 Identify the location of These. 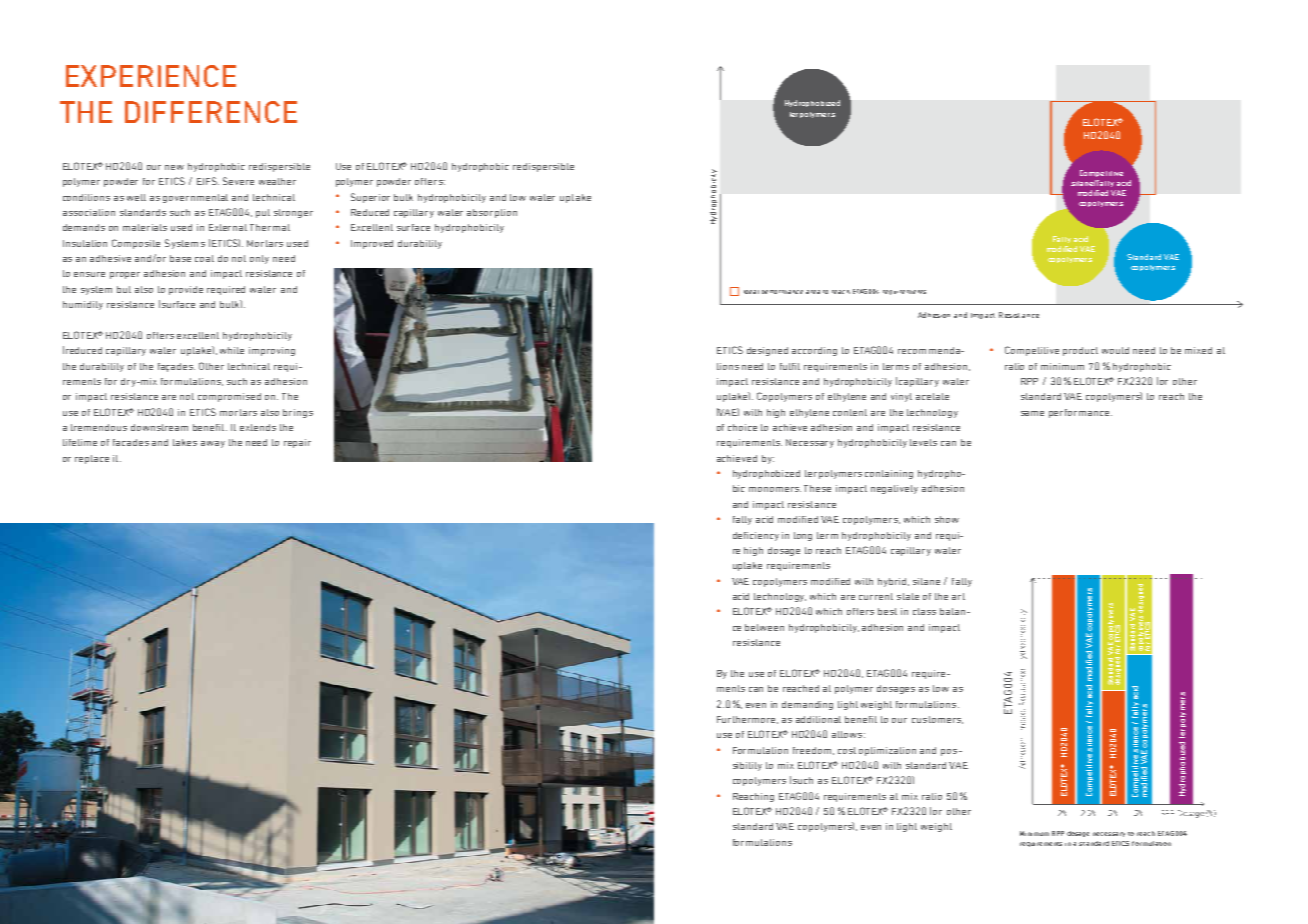
(817, 488).
